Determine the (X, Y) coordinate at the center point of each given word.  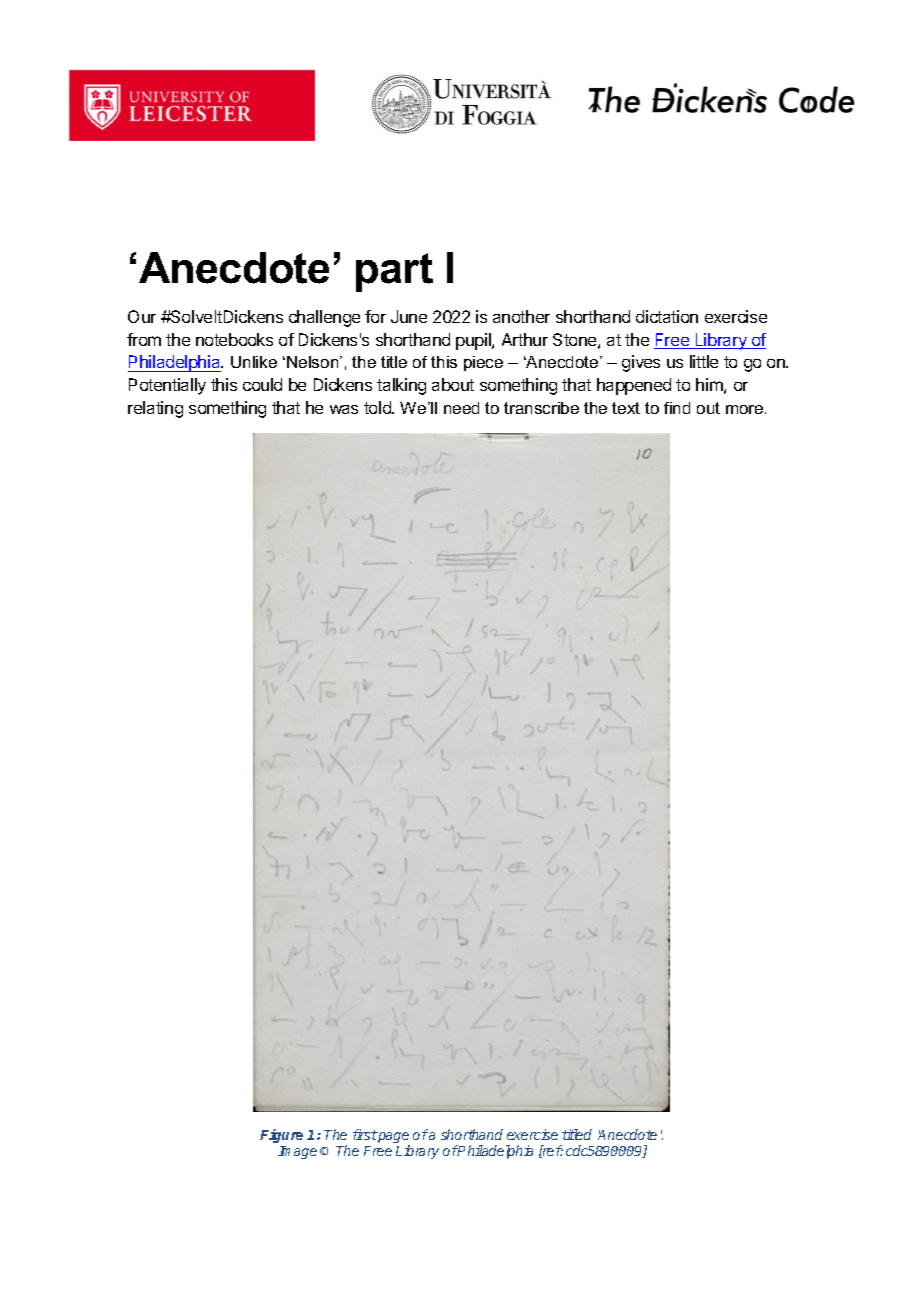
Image (297, 1152)
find (677, 408)
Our (142, 316)
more (746, 409)
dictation (667, 316)
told (378, 407)
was (344, 409)
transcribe (541, 408)
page (393, 1139)
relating (155, 409)
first (365, 1134)
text (626, 408)
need (461, 408)
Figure (281, 1136)
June (409, 316)
